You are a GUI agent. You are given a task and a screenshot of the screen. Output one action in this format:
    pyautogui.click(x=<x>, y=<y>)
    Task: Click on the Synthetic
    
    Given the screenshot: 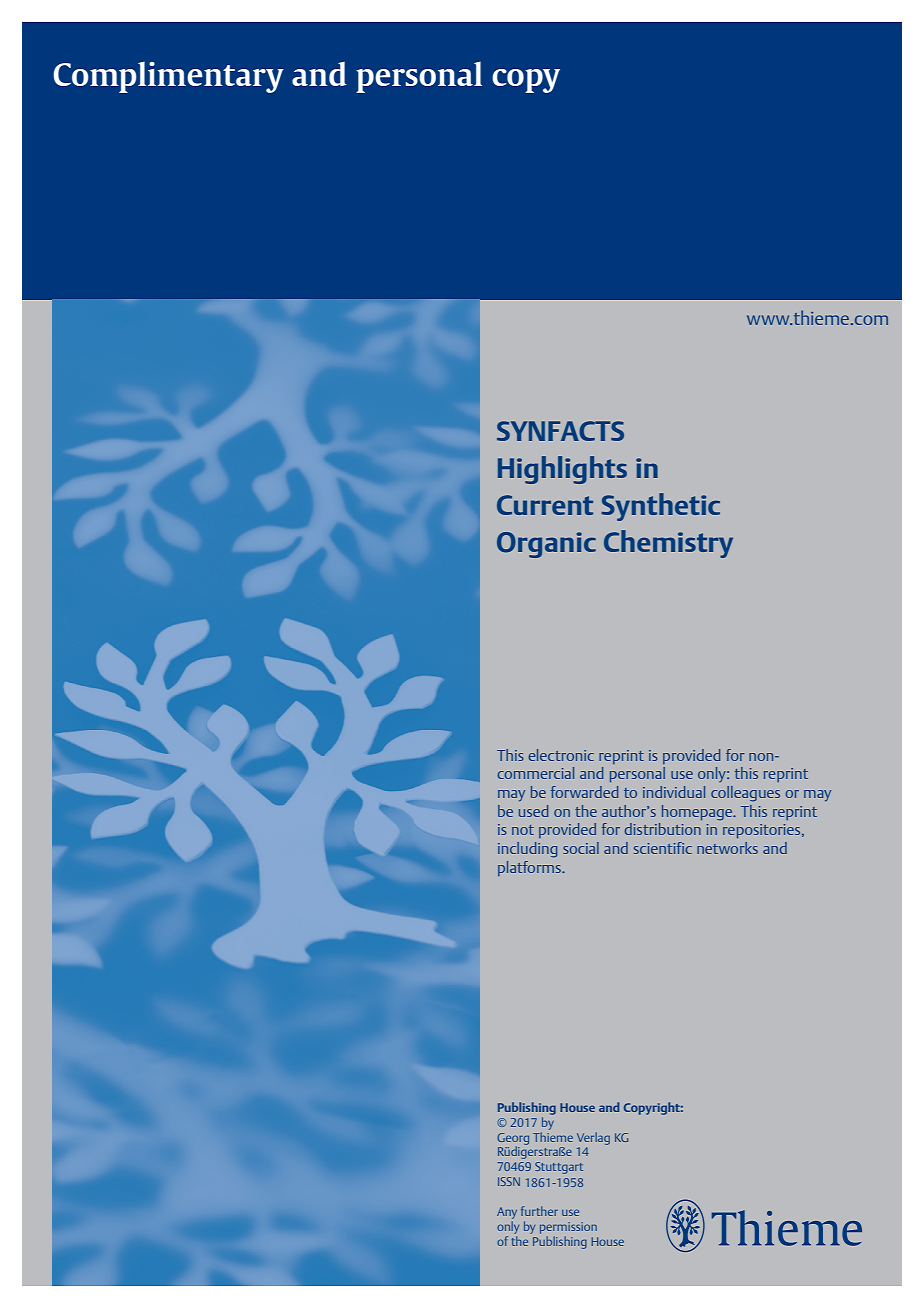 What is the action you would take?
    pyautogui.click(x=661, y=507)
